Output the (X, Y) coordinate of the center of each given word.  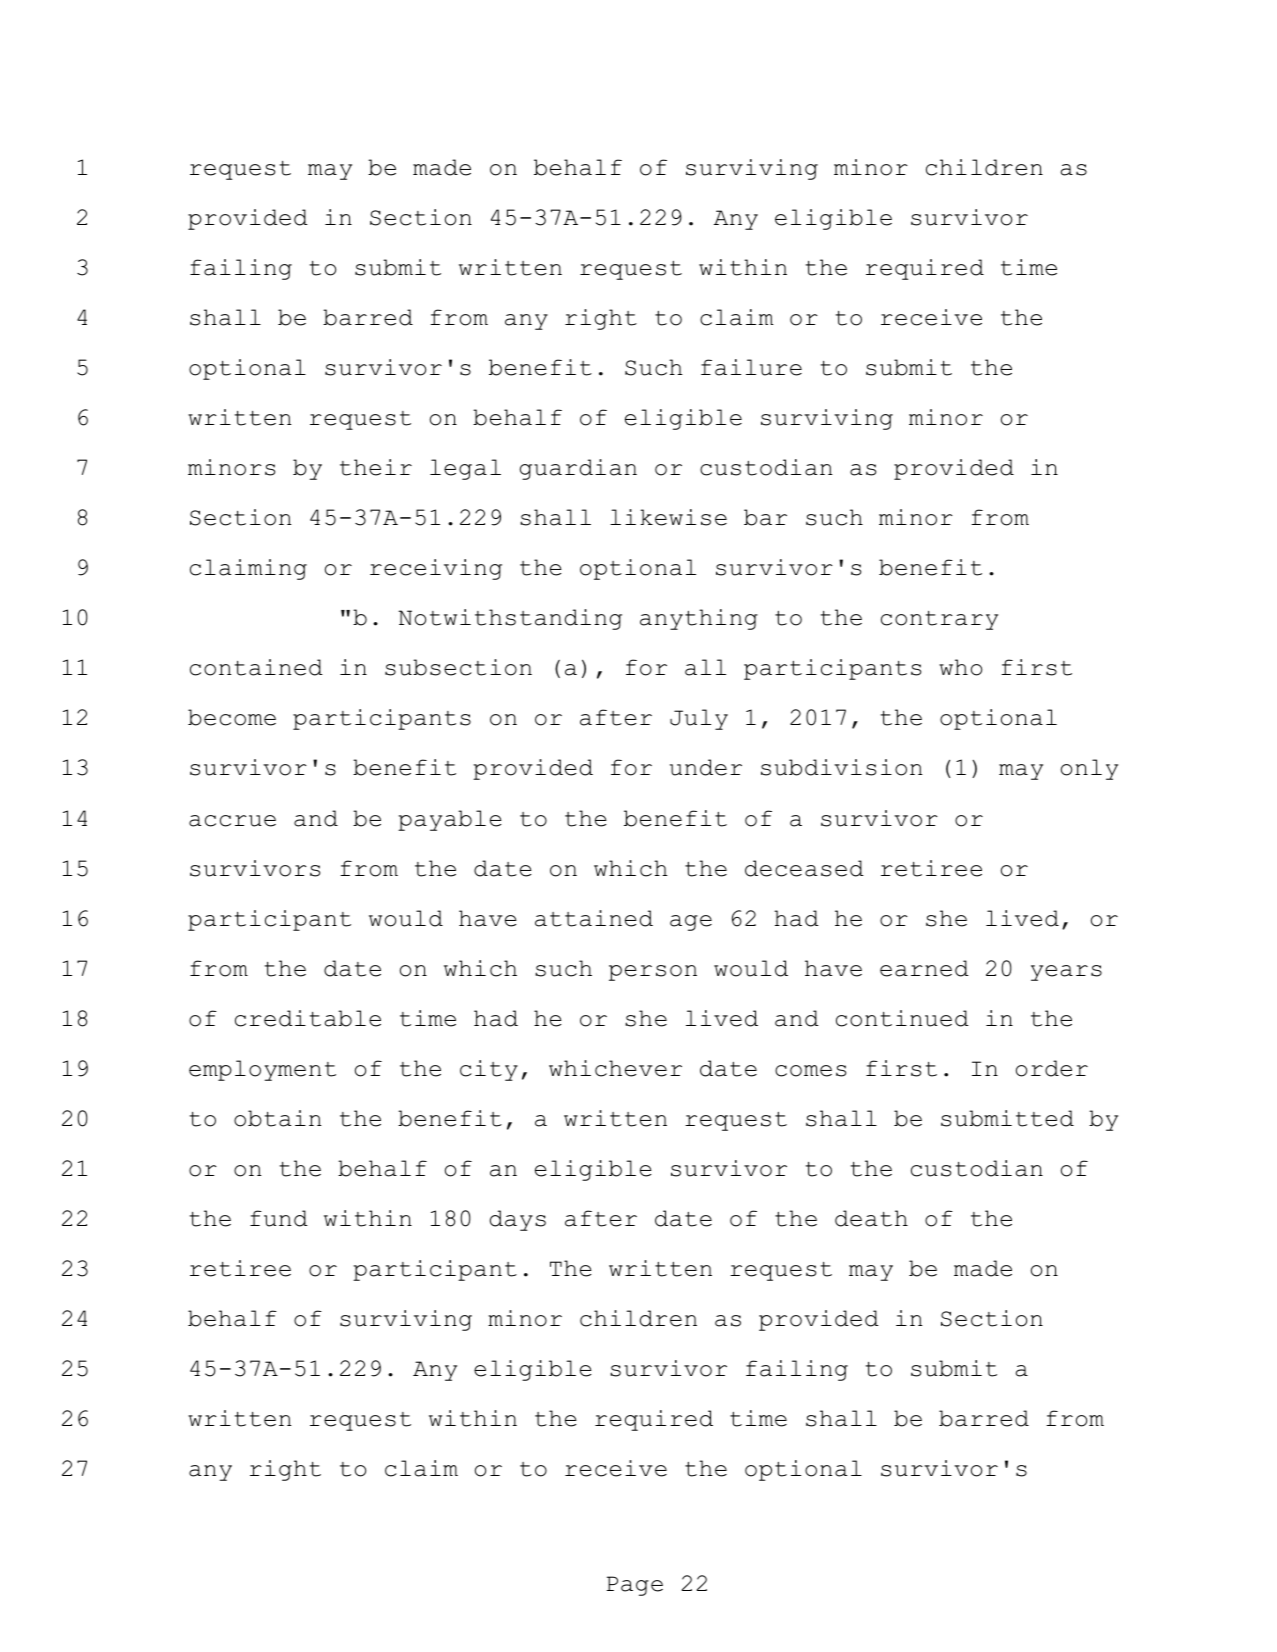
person (653, 973)
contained (256, 667)
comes (810, 1071)
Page (635, 1586)
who (960, 667)
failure (751, 367)
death (871, 1218)
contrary (939, 620)
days (518, 1220)
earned (924, 968)
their (376, 467)
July (699, 719)
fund (279, 1218)
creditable (308, 1018)
